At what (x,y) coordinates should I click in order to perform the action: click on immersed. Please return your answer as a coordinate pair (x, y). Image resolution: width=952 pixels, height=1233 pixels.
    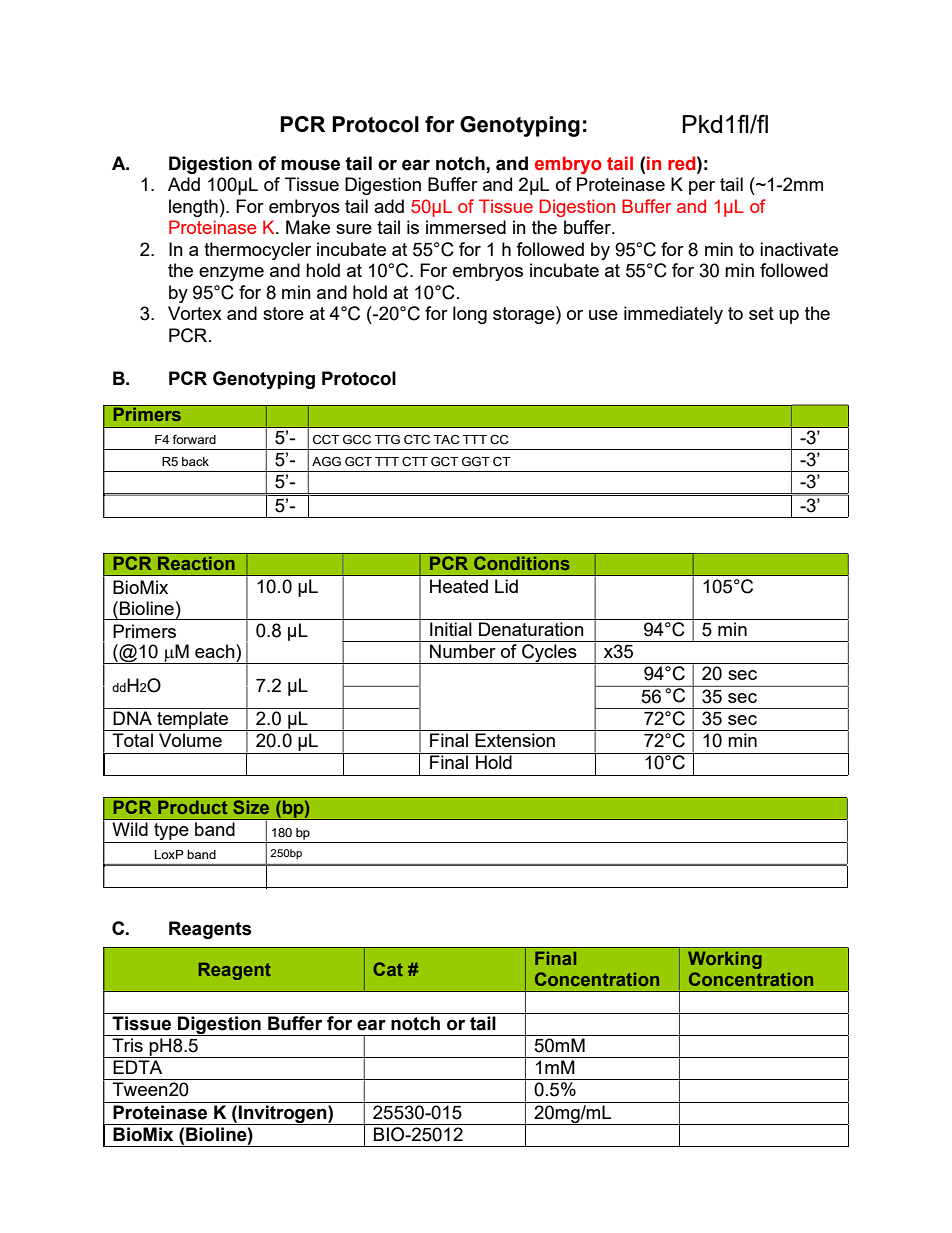
    Looking at the image, I should click on (466, 227).
